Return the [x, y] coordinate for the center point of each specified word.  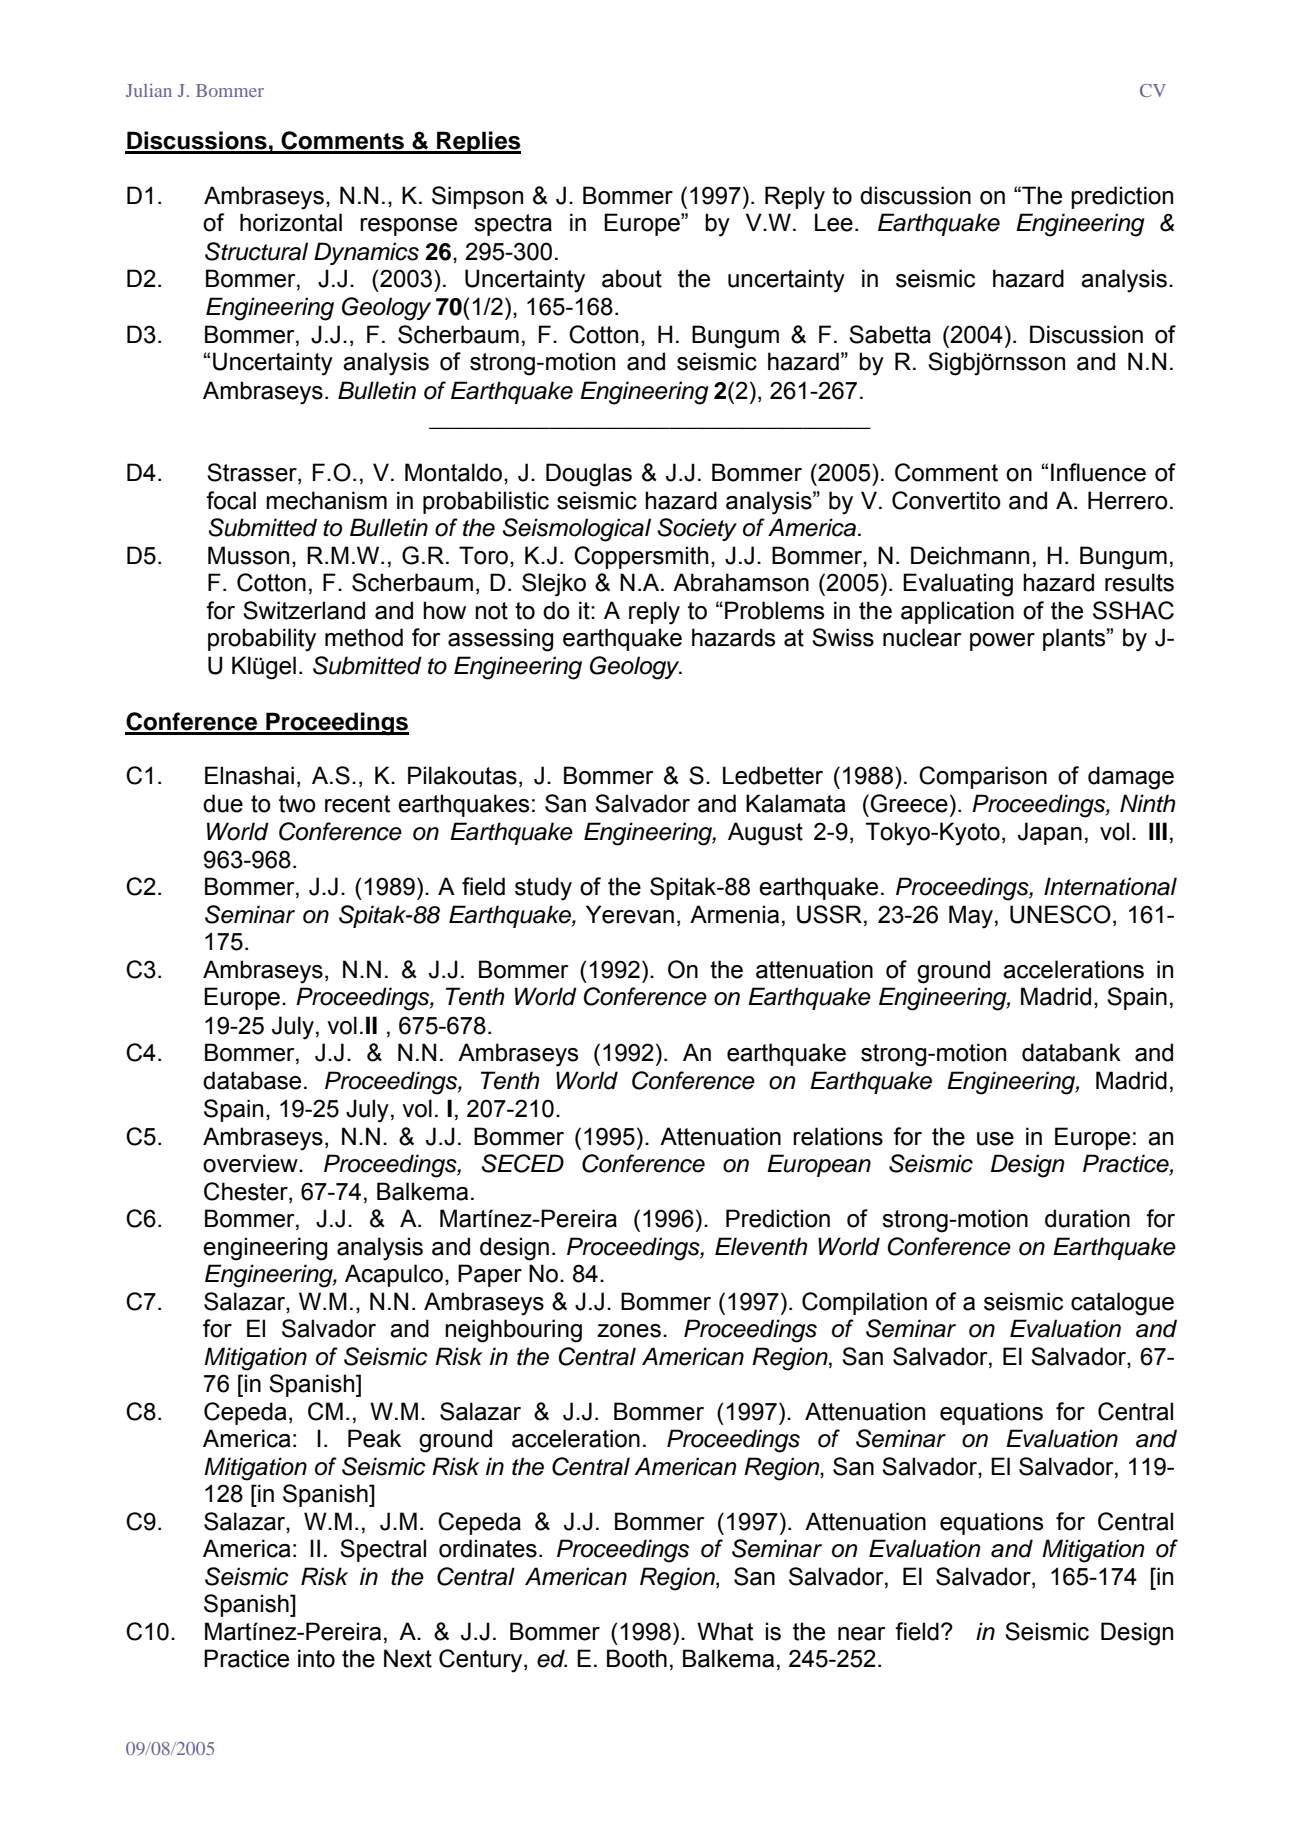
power [1002, 642]
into [316, 1658]
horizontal [291, 222]
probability [262, 640]
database [252, 1080]
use [995, 1139]
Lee [834, 222]
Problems [774, 610]
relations [838, 1136]
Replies [478, 142]
